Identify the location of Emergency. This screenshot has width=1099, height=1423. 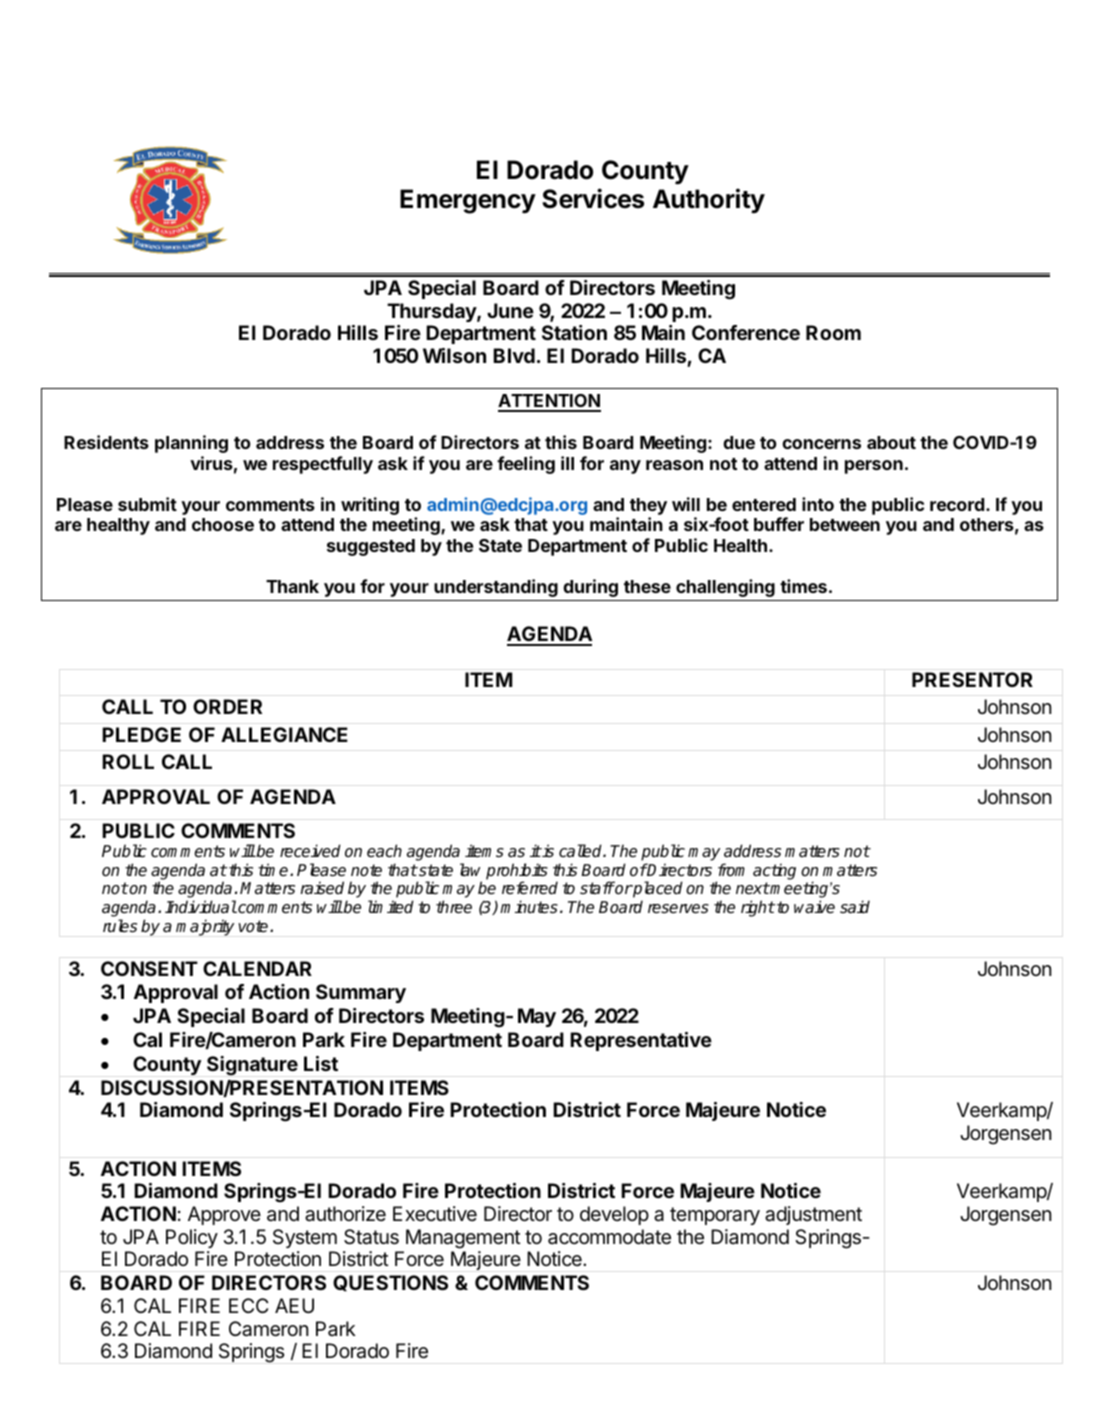
(468, 201).
